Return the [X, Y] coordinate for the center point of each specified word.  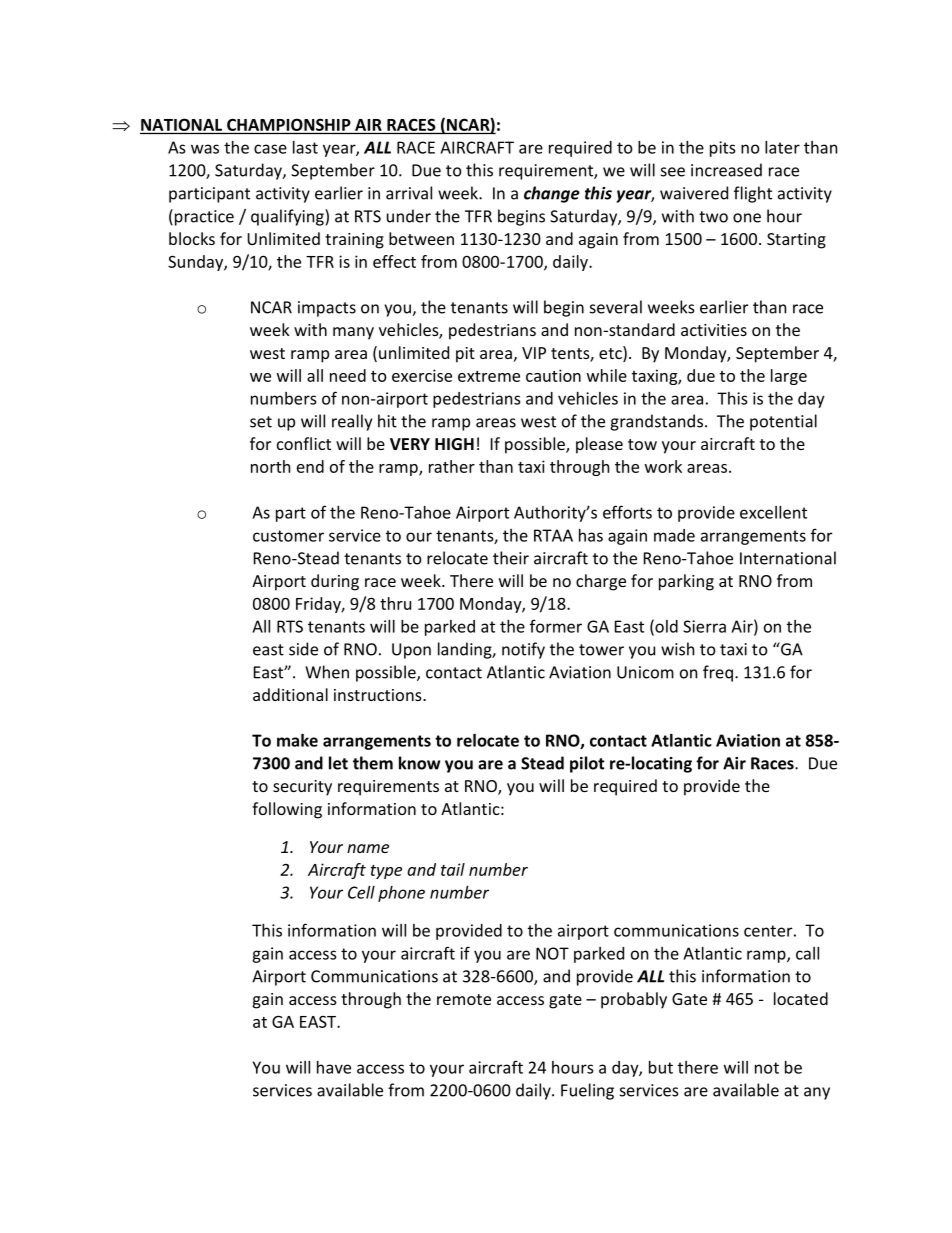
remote [464, 999]
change [552, 194]
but [661, 1067]
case [270, 149]
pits [722, 149]
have [334, 1067]
